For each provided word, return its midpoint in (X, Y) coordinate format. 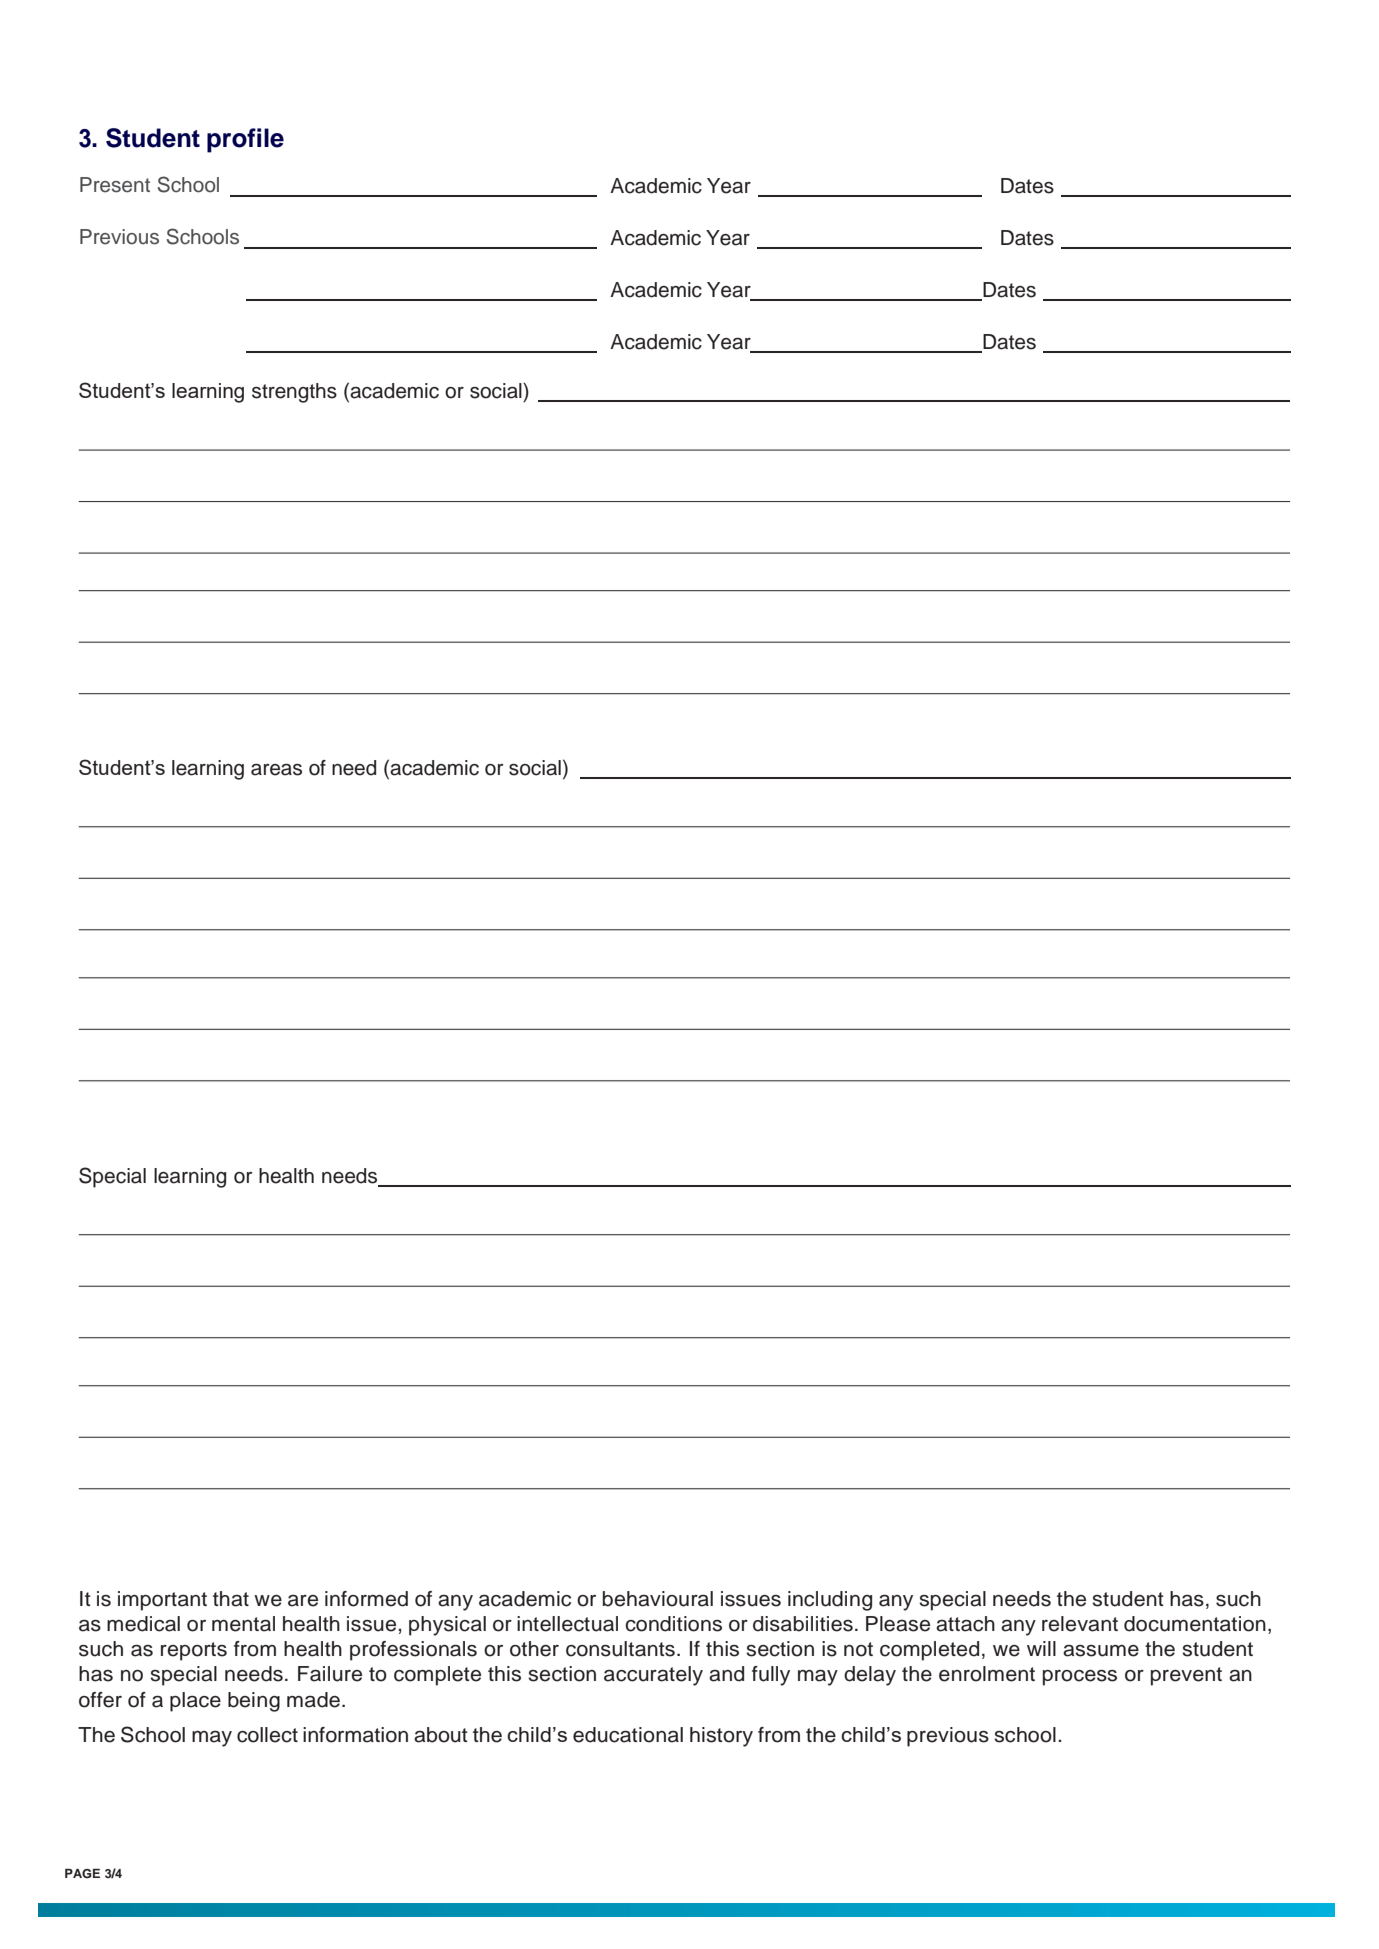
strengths (294, 393)
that (231, 1599)
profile (245, 140)
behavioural (658, 1599)
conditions (673, 1624)
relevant (1080, 1624)
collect (267, 1735)
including (830, 1601)
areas (276, 770)
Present (115, 185)
